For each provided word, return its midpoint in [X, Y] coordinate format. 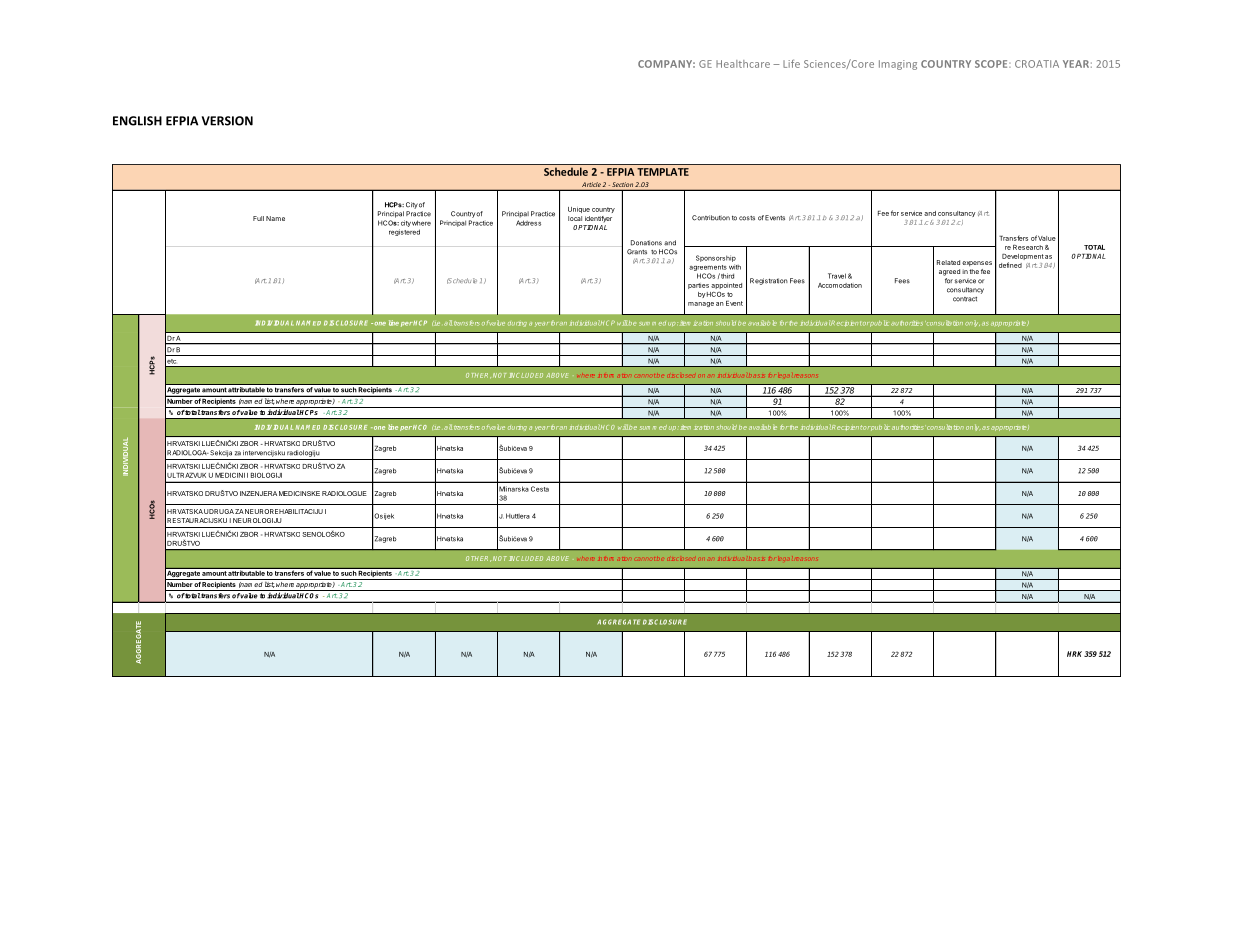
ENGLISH [137, 121]
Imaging [898, 65]
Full [258, 218]
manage [701, 304]
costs [747, 218]
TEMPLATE [663, 172]
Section [622, 184]
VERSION [227, 121]
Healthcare [743, 64]
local [575, 218]
